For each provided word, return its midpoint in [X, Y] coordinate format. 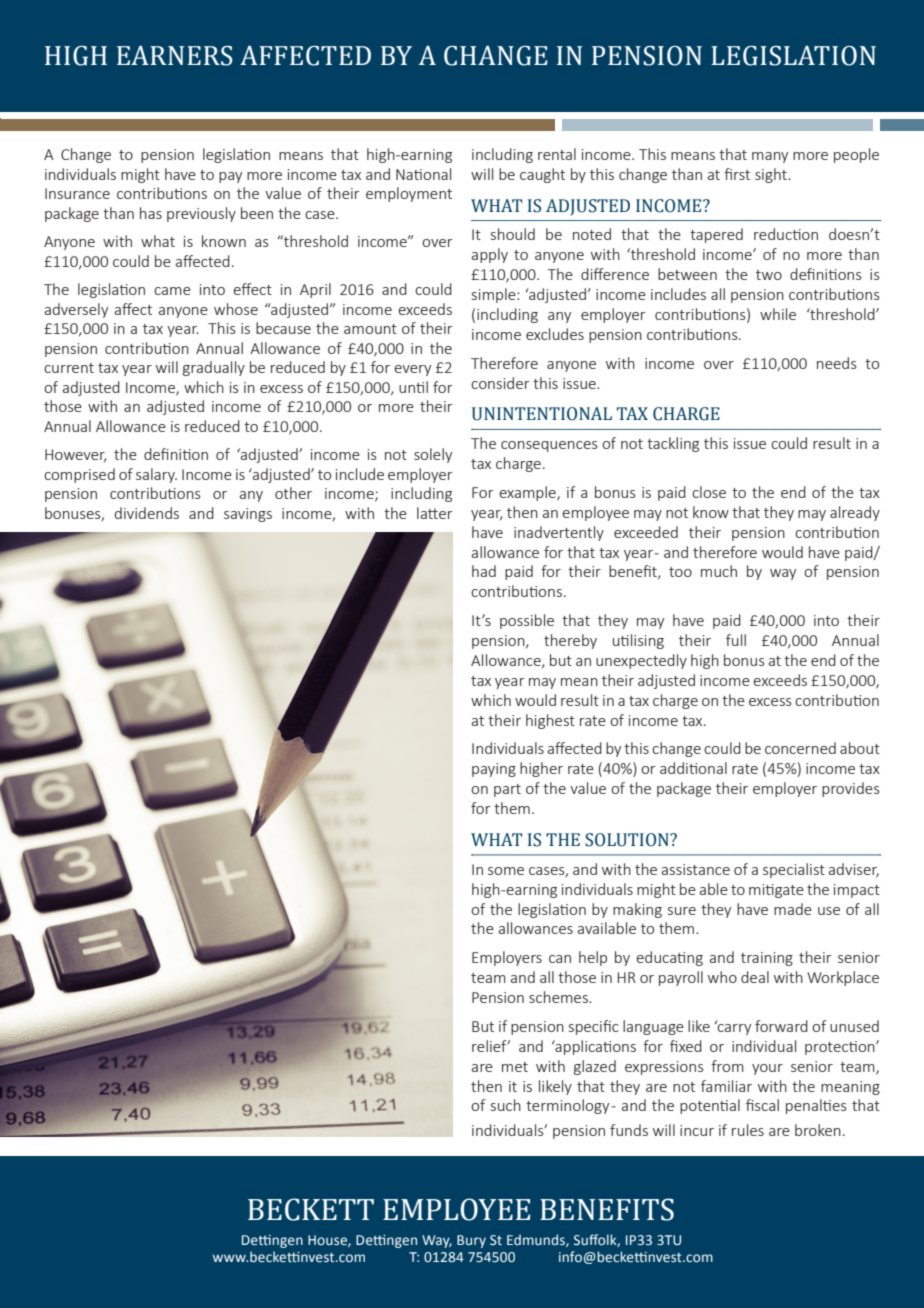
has [151, 213]
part [507, 790]
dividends [147, 513]
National [423, 174]
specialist [794, 870]
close [709, 492]
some [506, 871]
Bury [471, 1241]
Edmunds [537, 1240]
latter [435, 513]
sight [772, 175]
